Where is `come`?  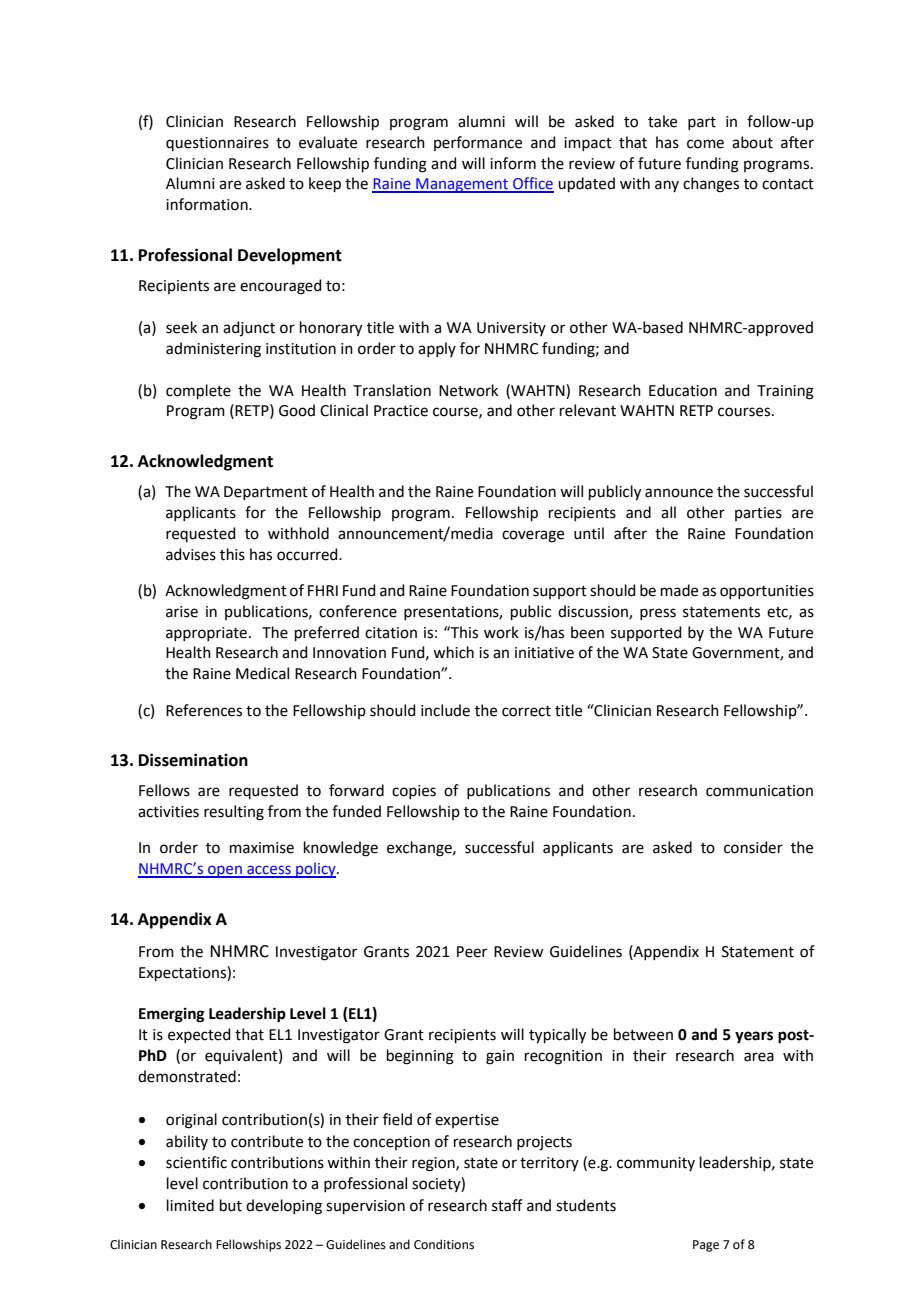
come is located at coordinates (705, 144).
